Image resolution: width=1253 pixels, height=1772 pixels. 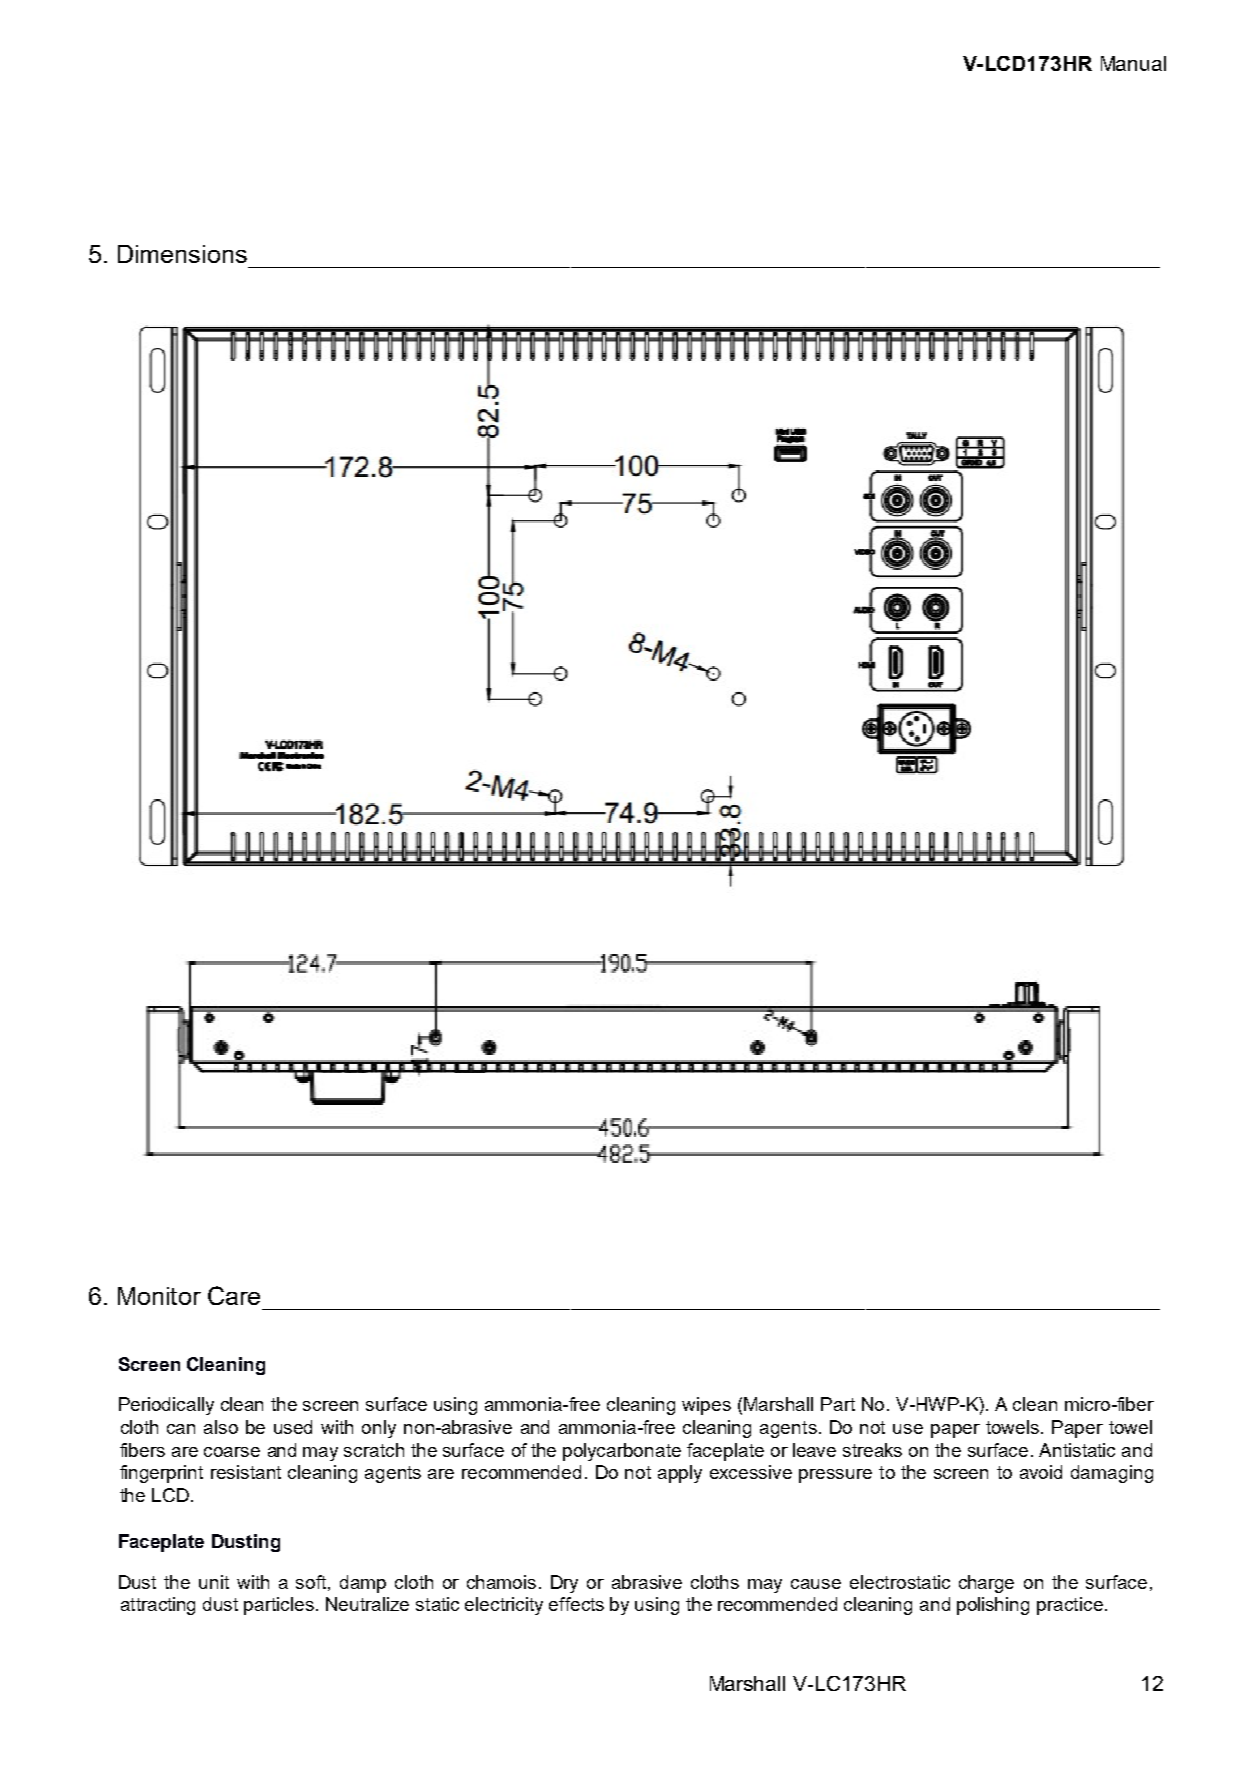 I want to click on charge, so click(x=986, y=1584).
